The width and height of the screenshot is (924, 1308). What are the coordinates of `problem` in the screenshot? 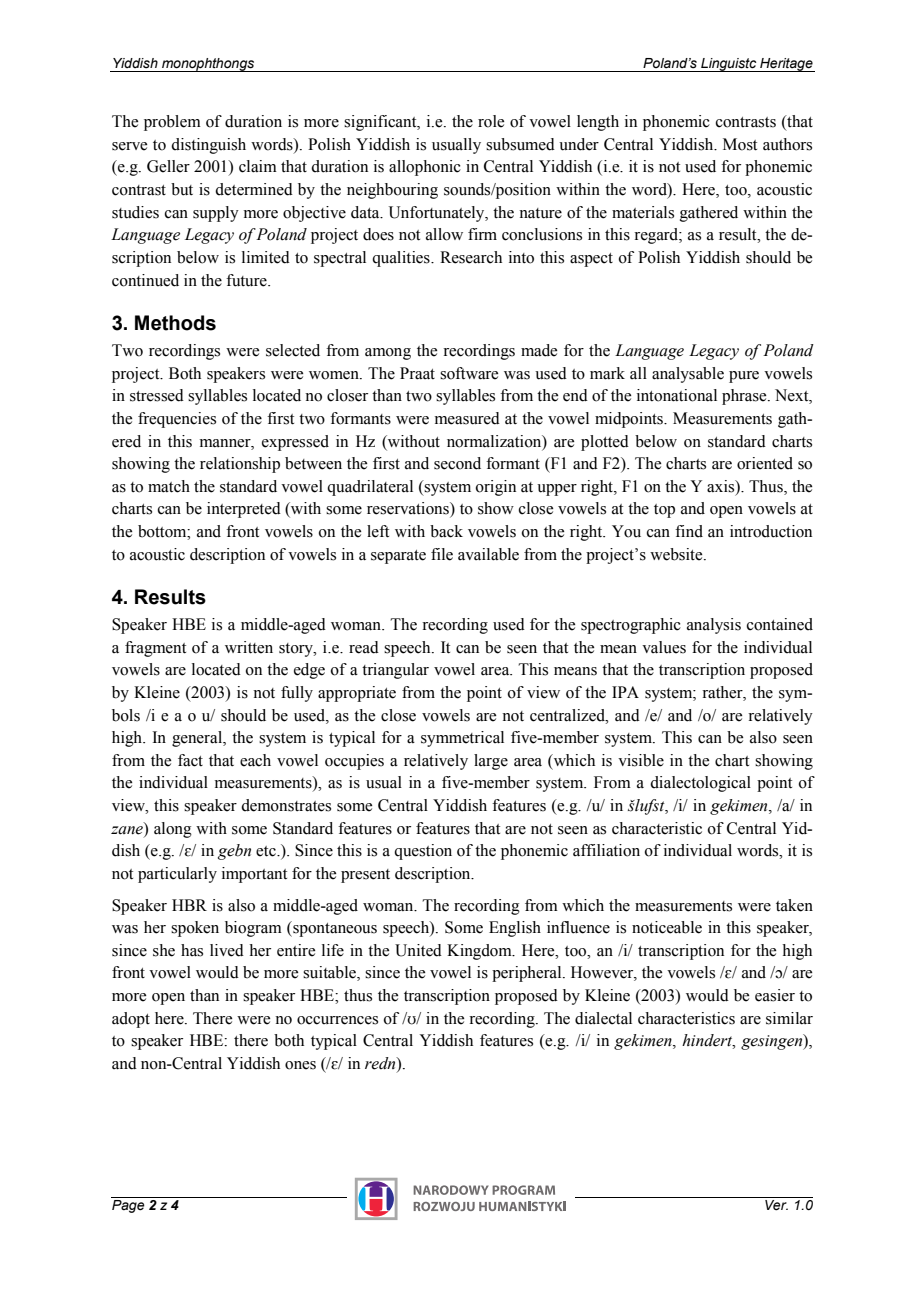 It's located at (172, 123).
